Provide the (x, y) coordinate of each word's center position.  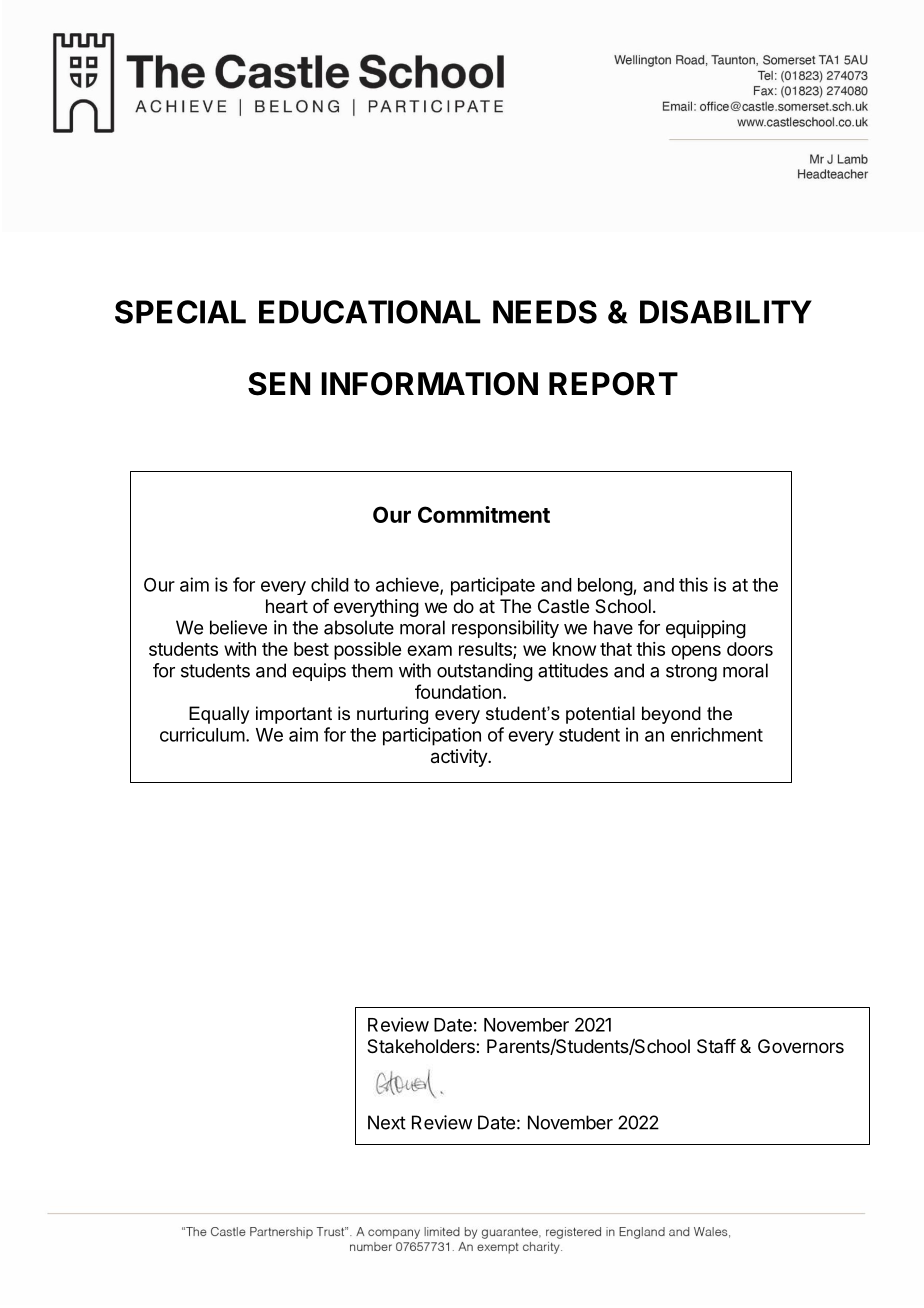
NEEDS (545, 312)
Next (387, 1122)
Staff (716, 1046)
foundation (458, 691)
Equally (219, 715)
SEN (279, 384)
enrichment (717, 734)
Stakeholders (422, 1046)
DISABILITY (726, 312)
